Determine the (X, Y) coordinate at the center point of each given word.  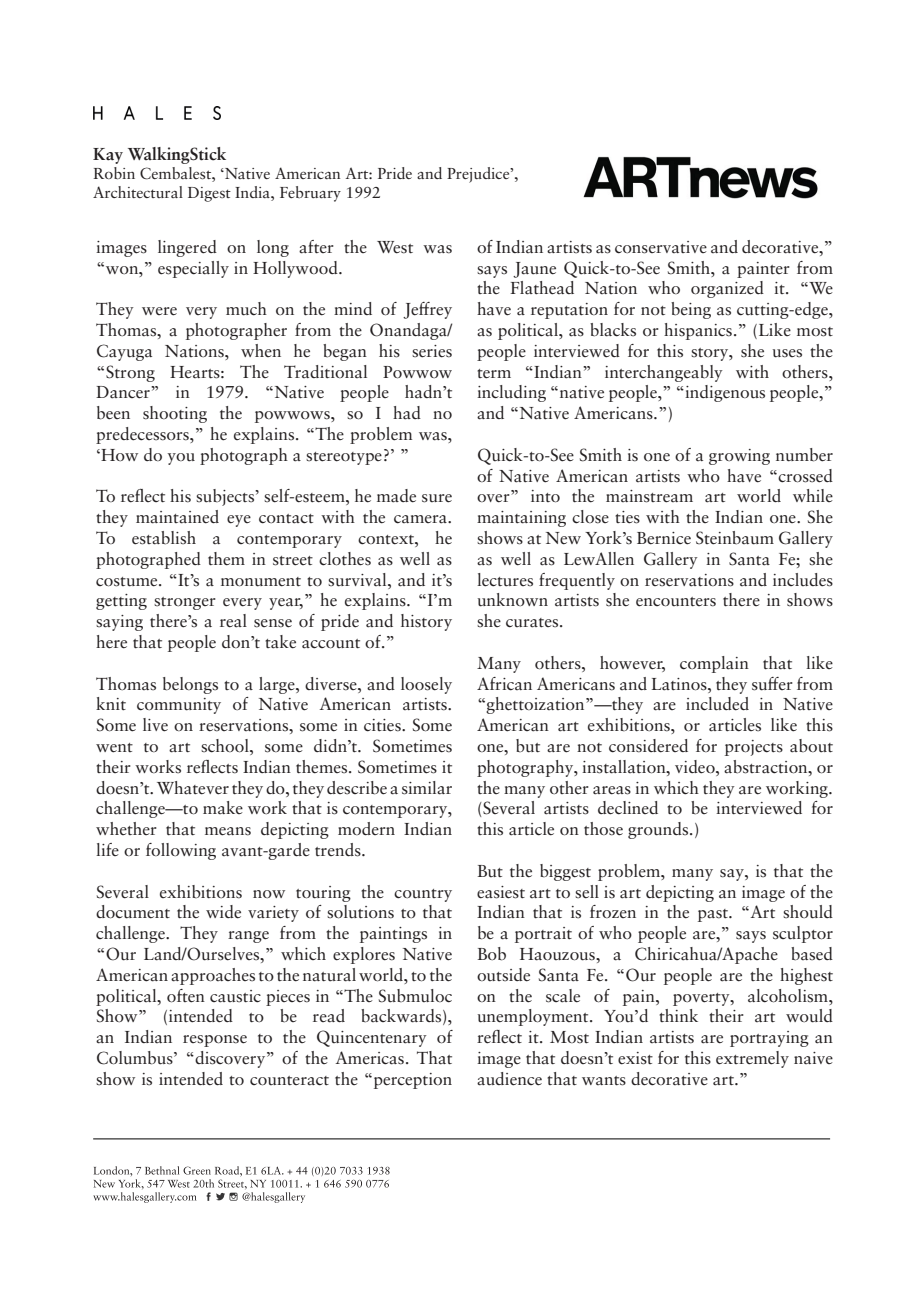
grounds (659, 830)
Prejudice (479, 175)
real (233, 621)
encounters (676, 602)
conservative (661, 247)
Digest (209, 194)
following (181, 851)
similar (427, 788)
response (215, 1041)
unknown (513, 600)
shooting (175, 414)
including (511, 393)
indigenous (724, 393)
